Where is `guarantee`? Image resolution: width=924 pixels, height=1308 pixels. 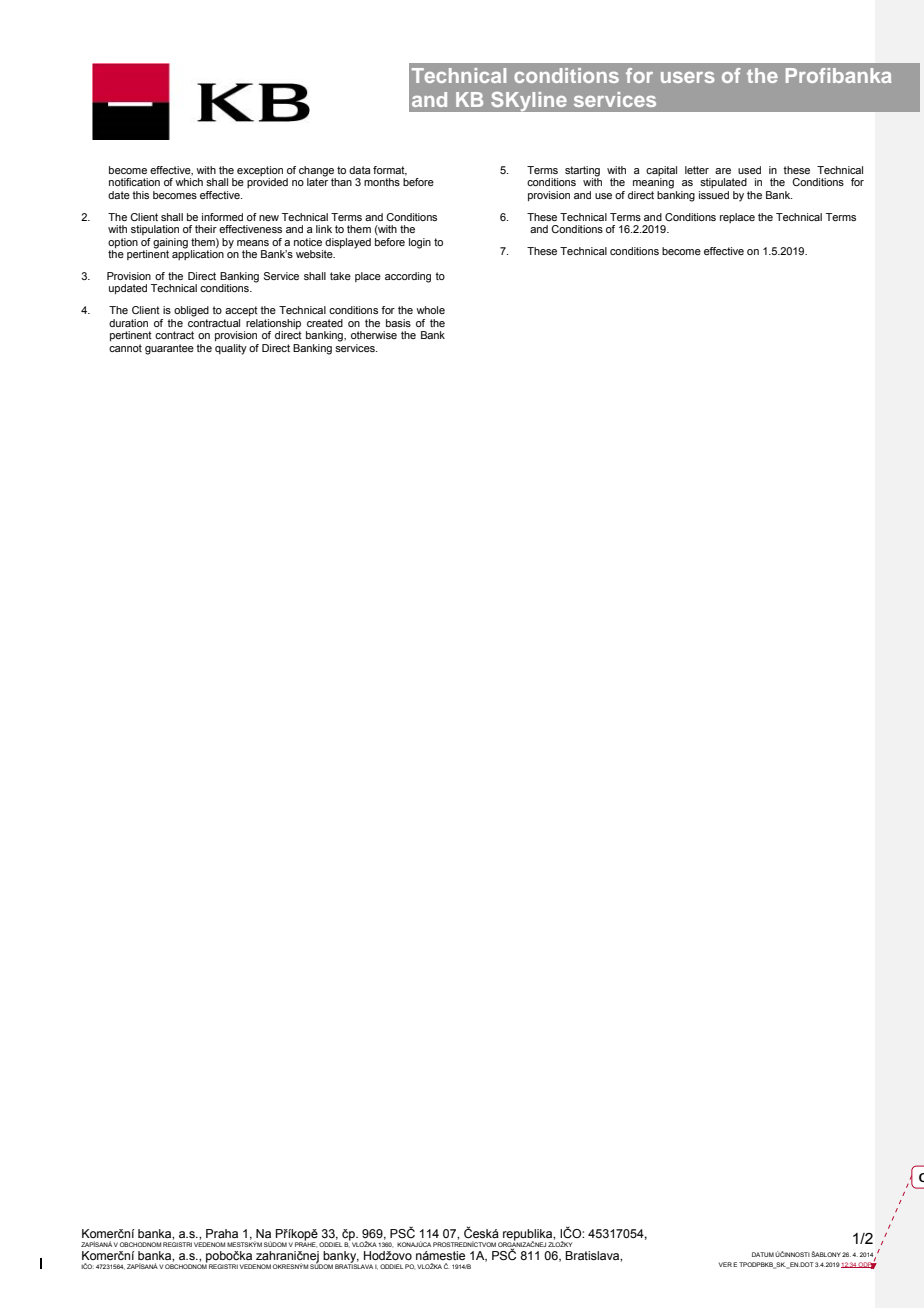
guarantee is located at coordinates (169, 349).
